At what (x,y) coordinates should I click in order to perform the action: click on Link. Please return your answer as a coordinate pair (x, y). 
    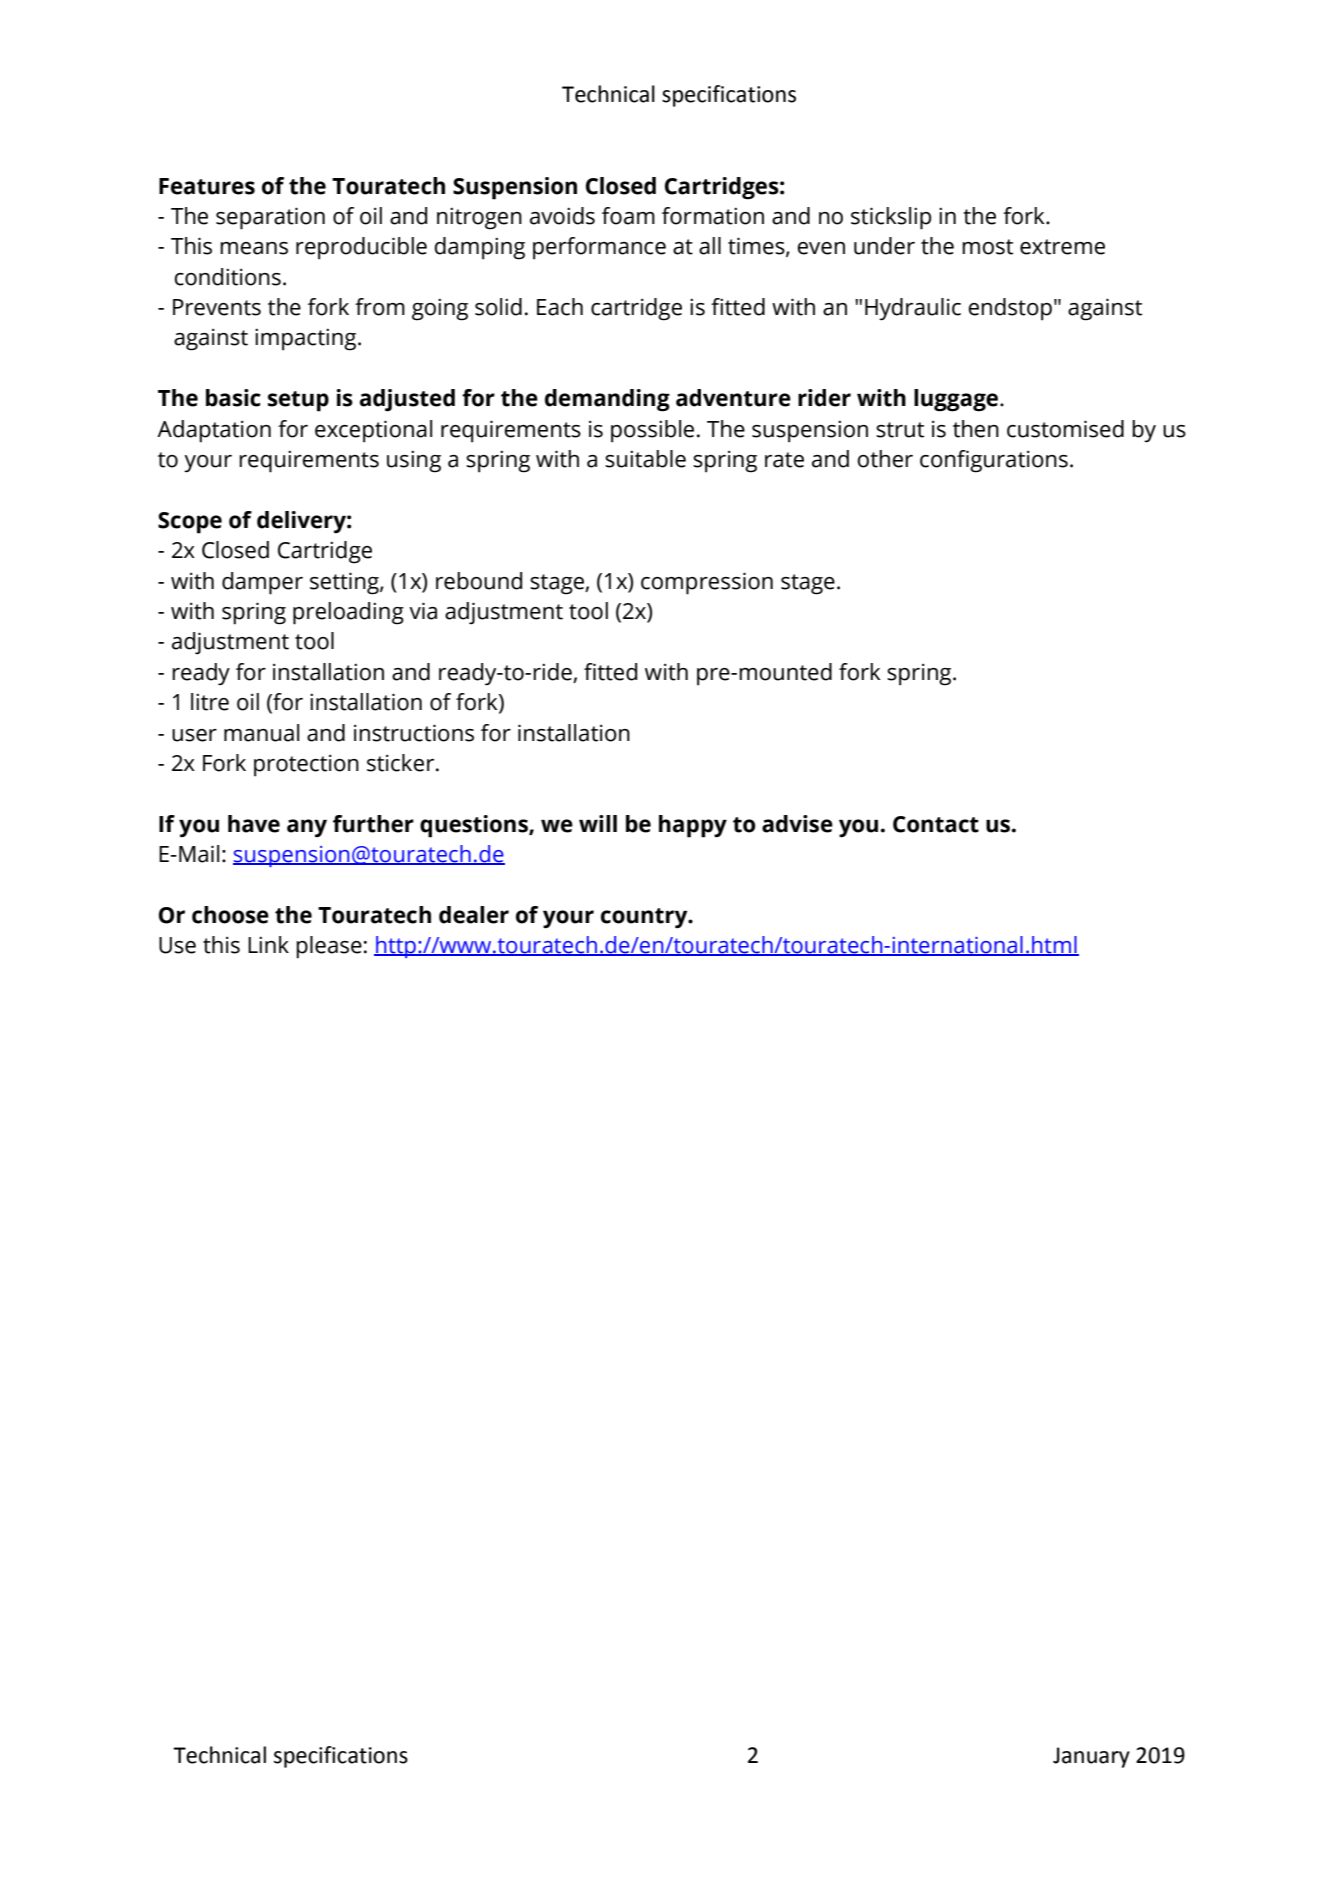
    Looking at the image, I should click on (268, 944).
